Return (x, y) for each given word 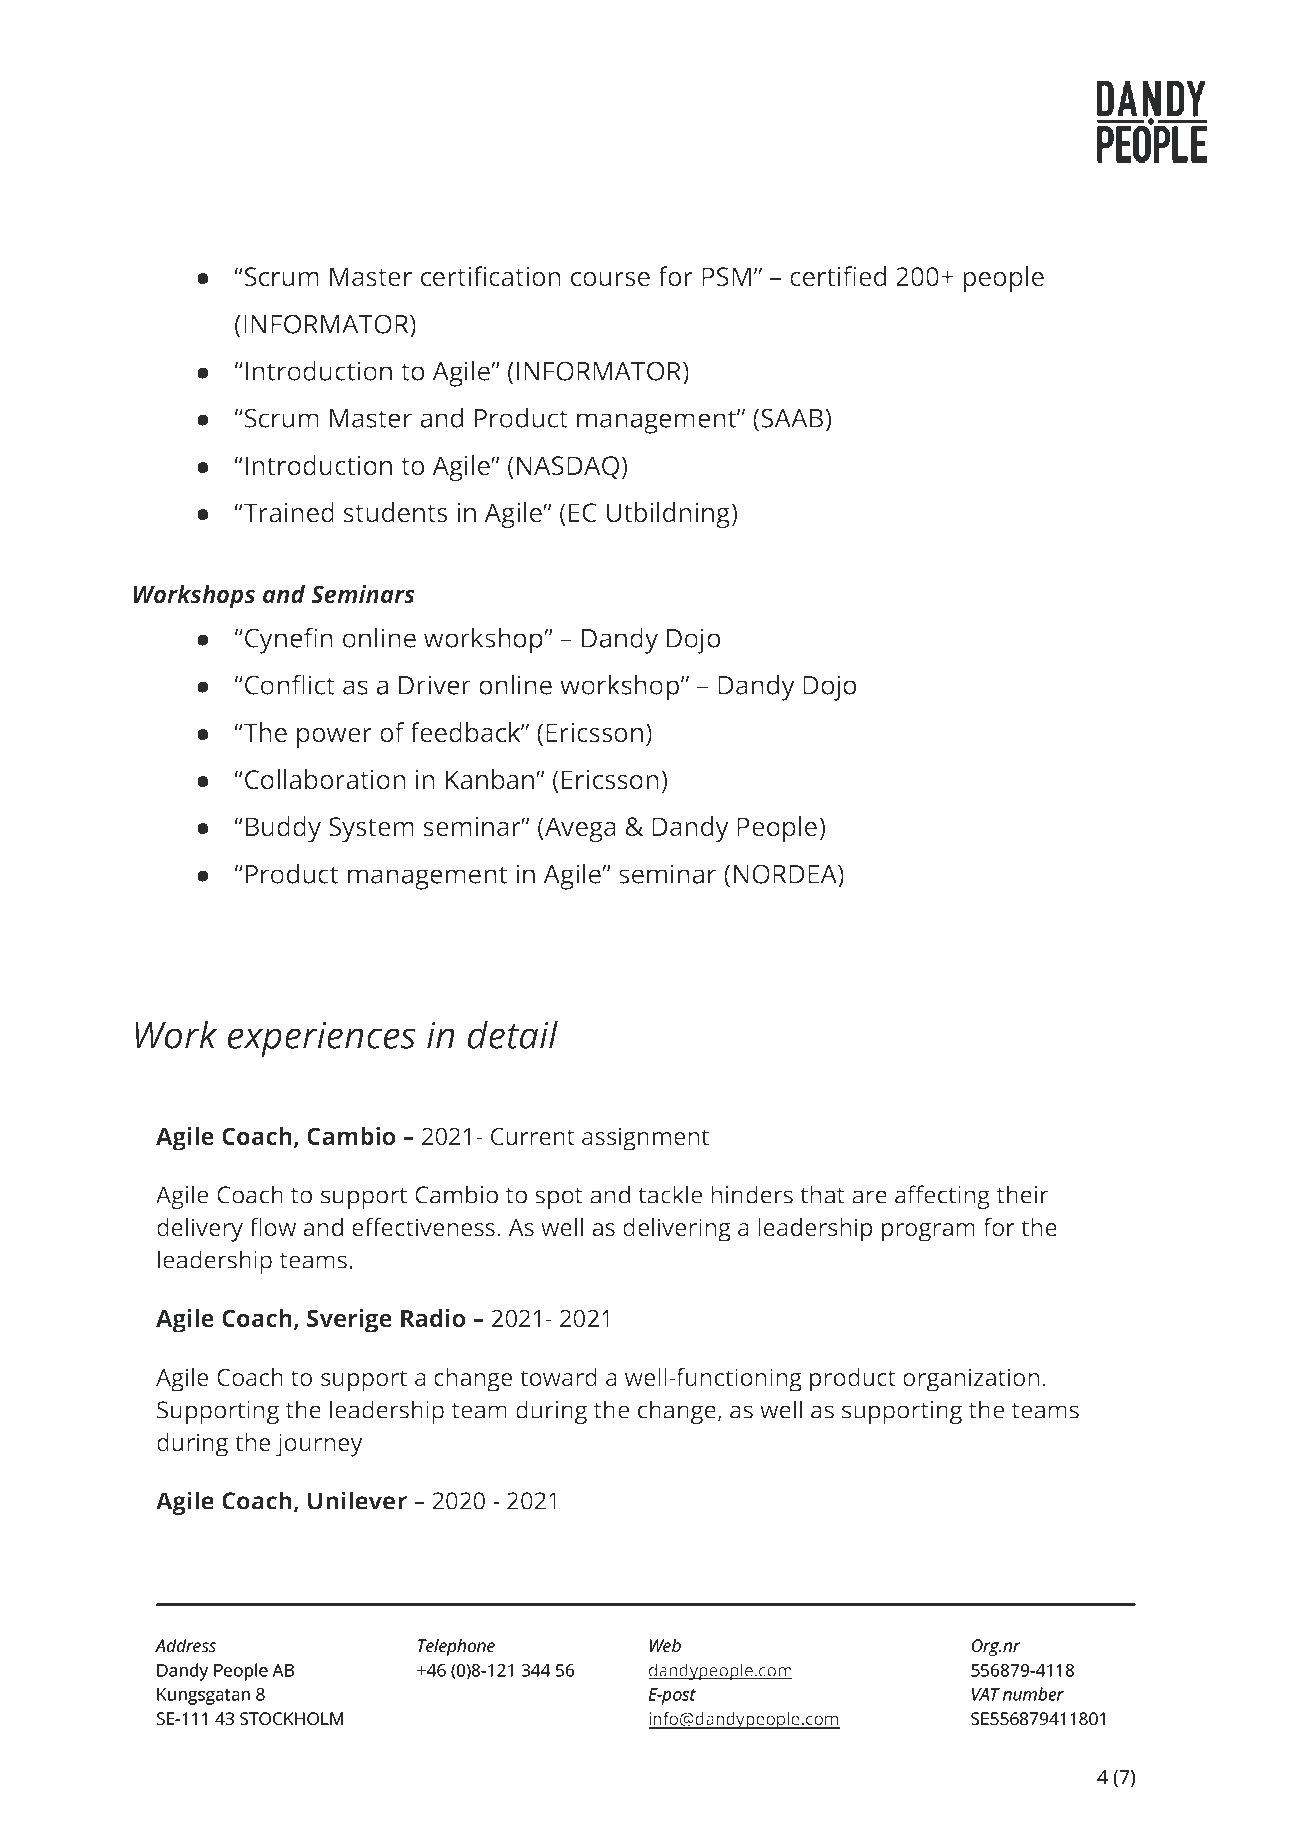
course (610, 279)
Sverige (349, 1321)
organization (971, 1380)
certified (838, 276)
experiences (322, 1039)
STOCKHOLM (291, 1718)
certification (491, 276)
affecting (942, 1197)
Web (665, 1645)
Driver (435, 685)
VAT (986, 1694)
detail (513, 1034)
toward (558, 1377)
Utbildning (669, 515)
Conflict (290, 684)
